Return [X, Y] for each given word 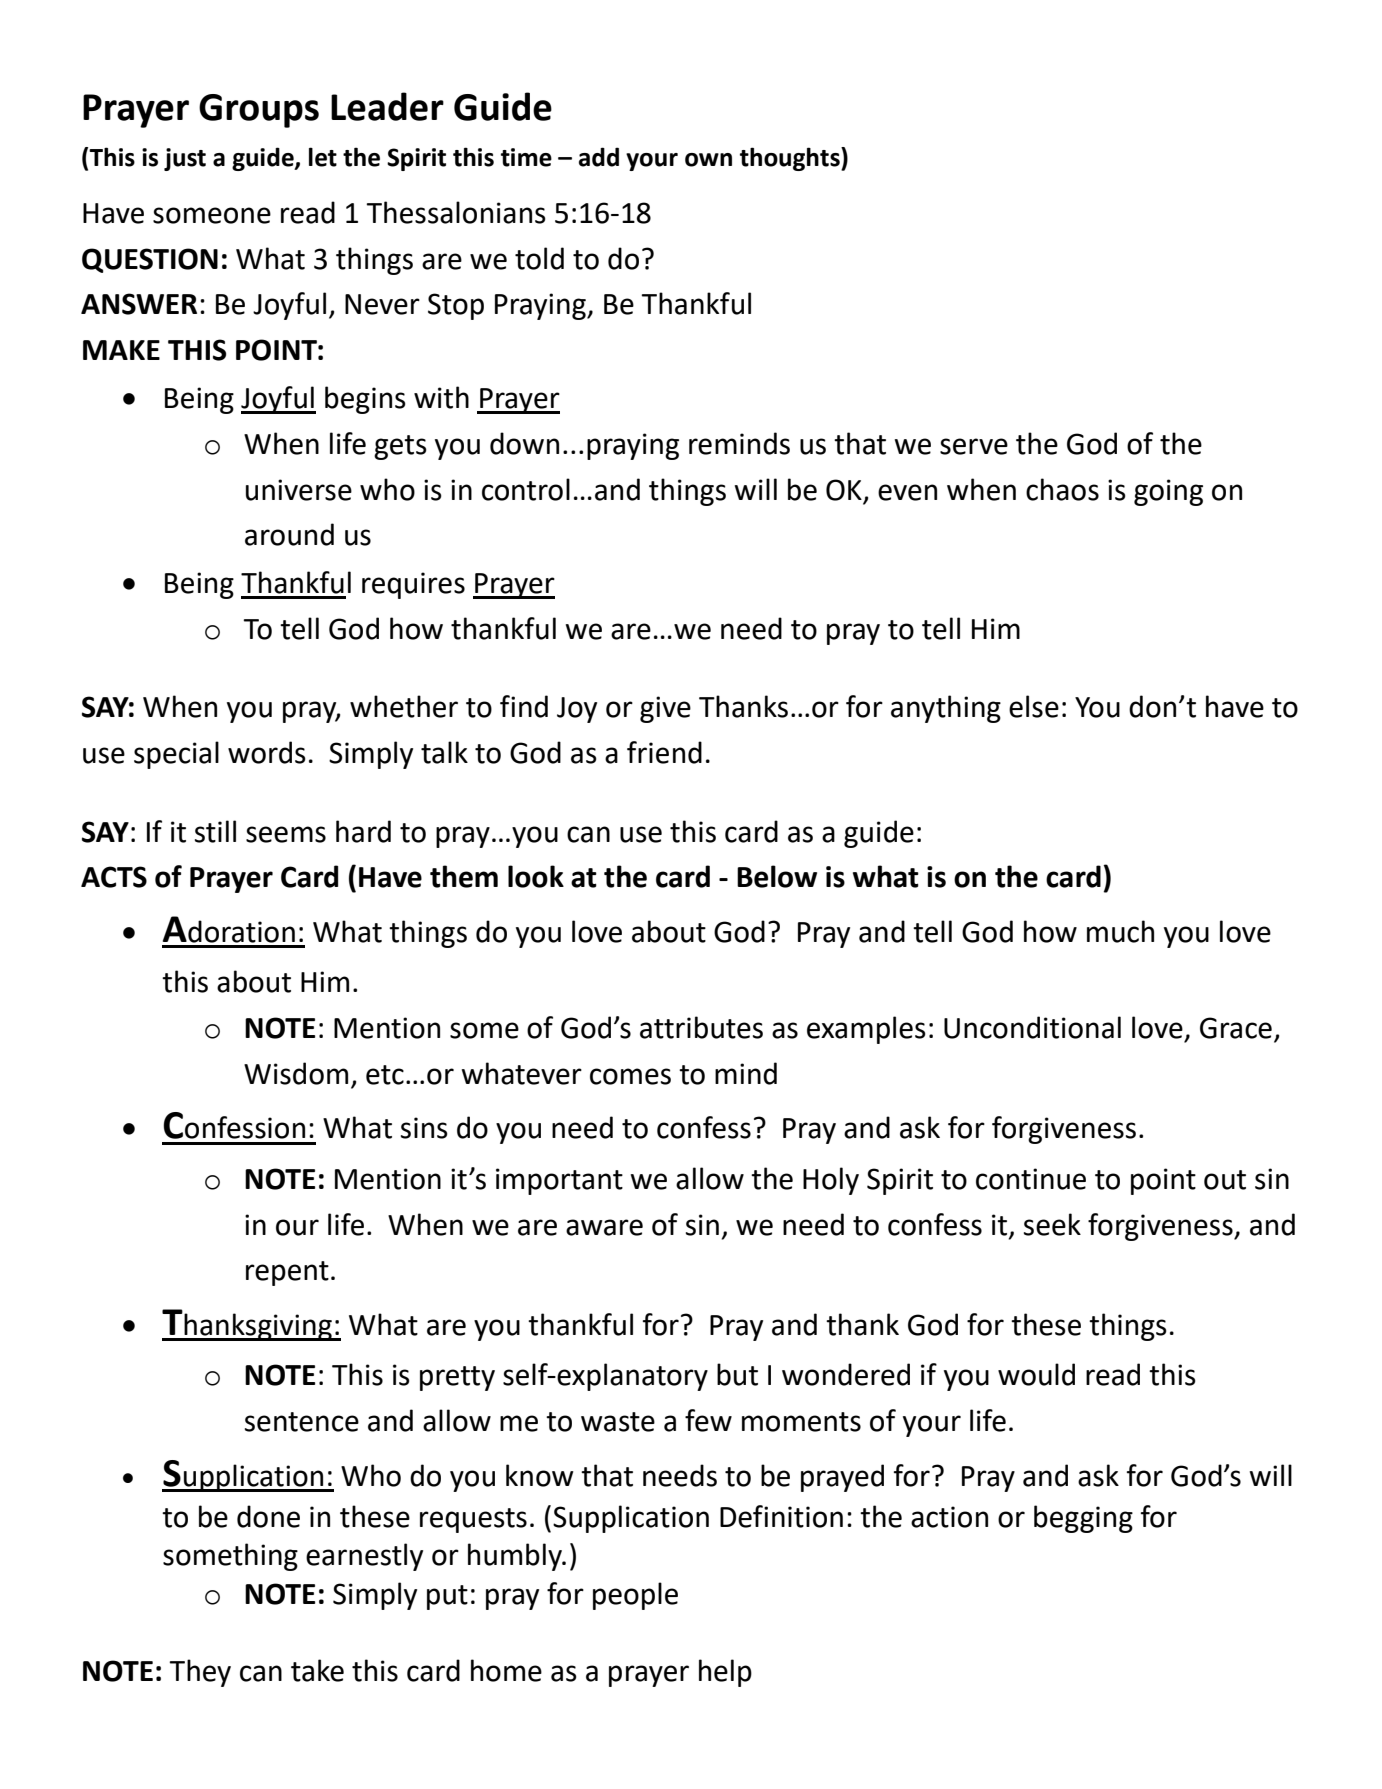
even [907, 492]
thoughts [791, 159]
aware [604, 1227]
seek [1052, 1224]
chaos [1062, 489]
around [289, 534]
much [1120, 931]
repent [287, 1273]
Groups [259, 111]
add [599, 157]
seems [286, 834]
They [200, 1673]
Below [777, 876]
